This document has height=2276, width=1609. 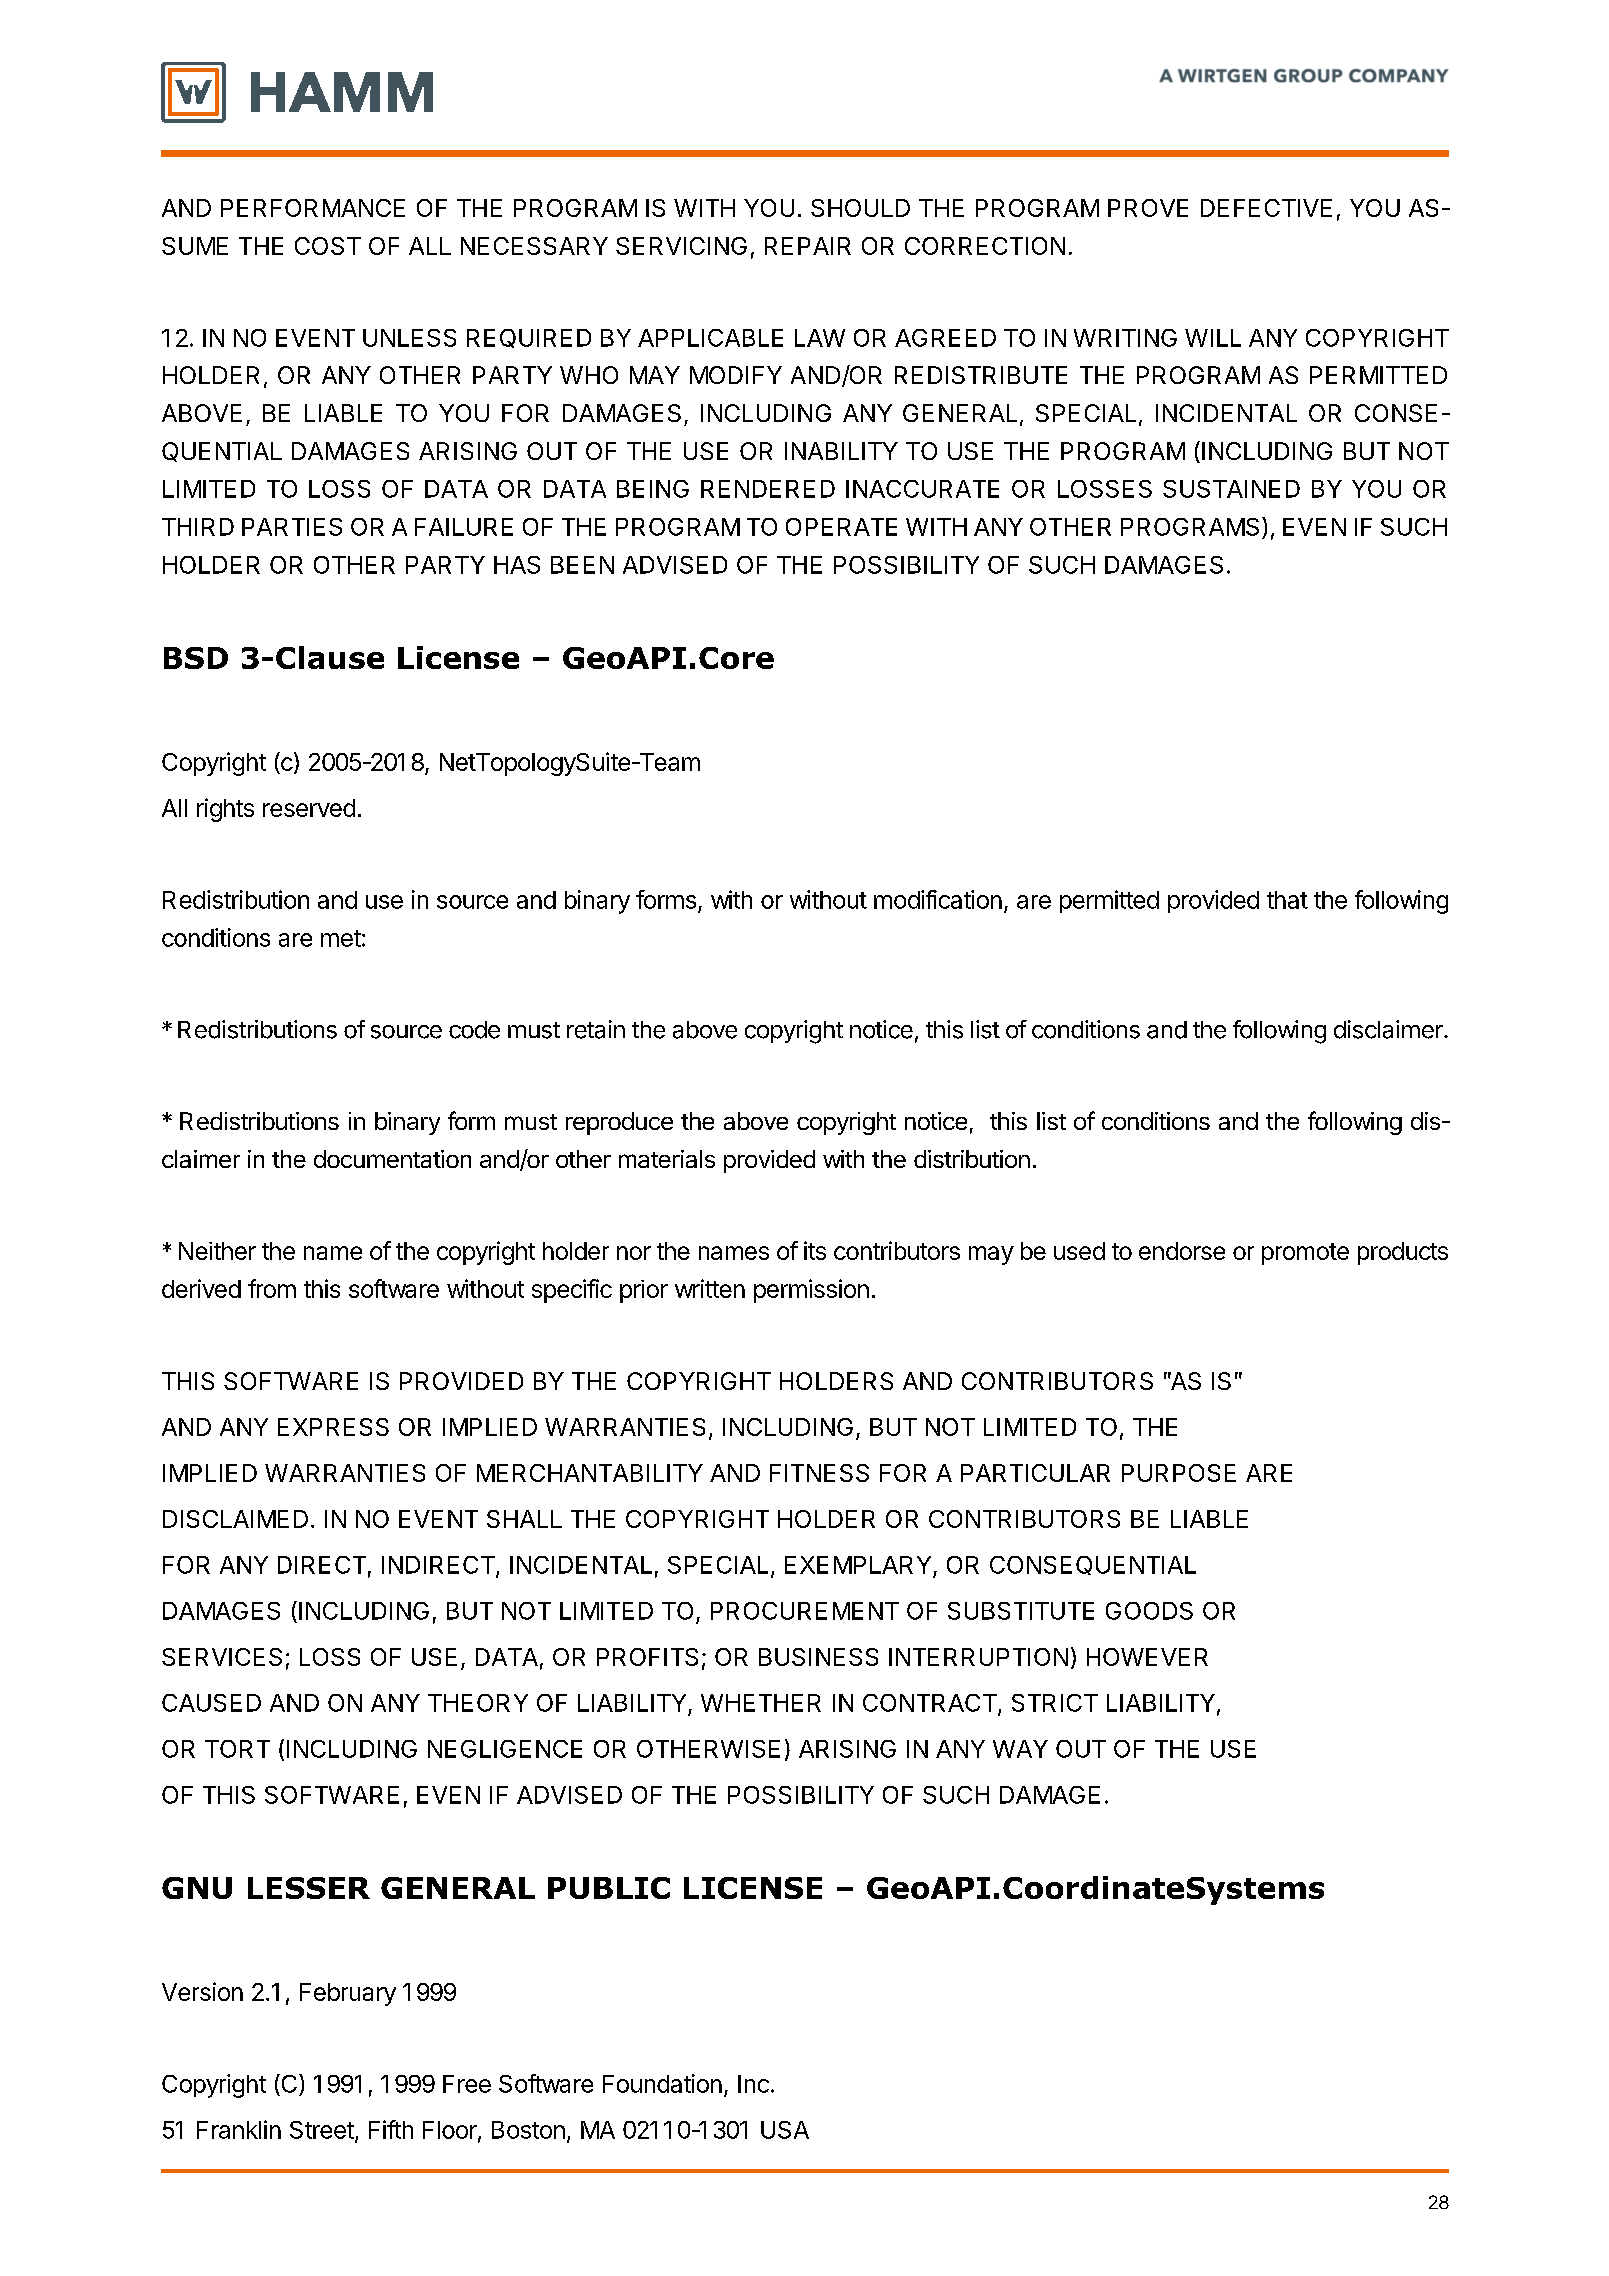 What do you see at coordinates (1287, 900) in the document?
I see `that` at bounding box center [1287, 900].
